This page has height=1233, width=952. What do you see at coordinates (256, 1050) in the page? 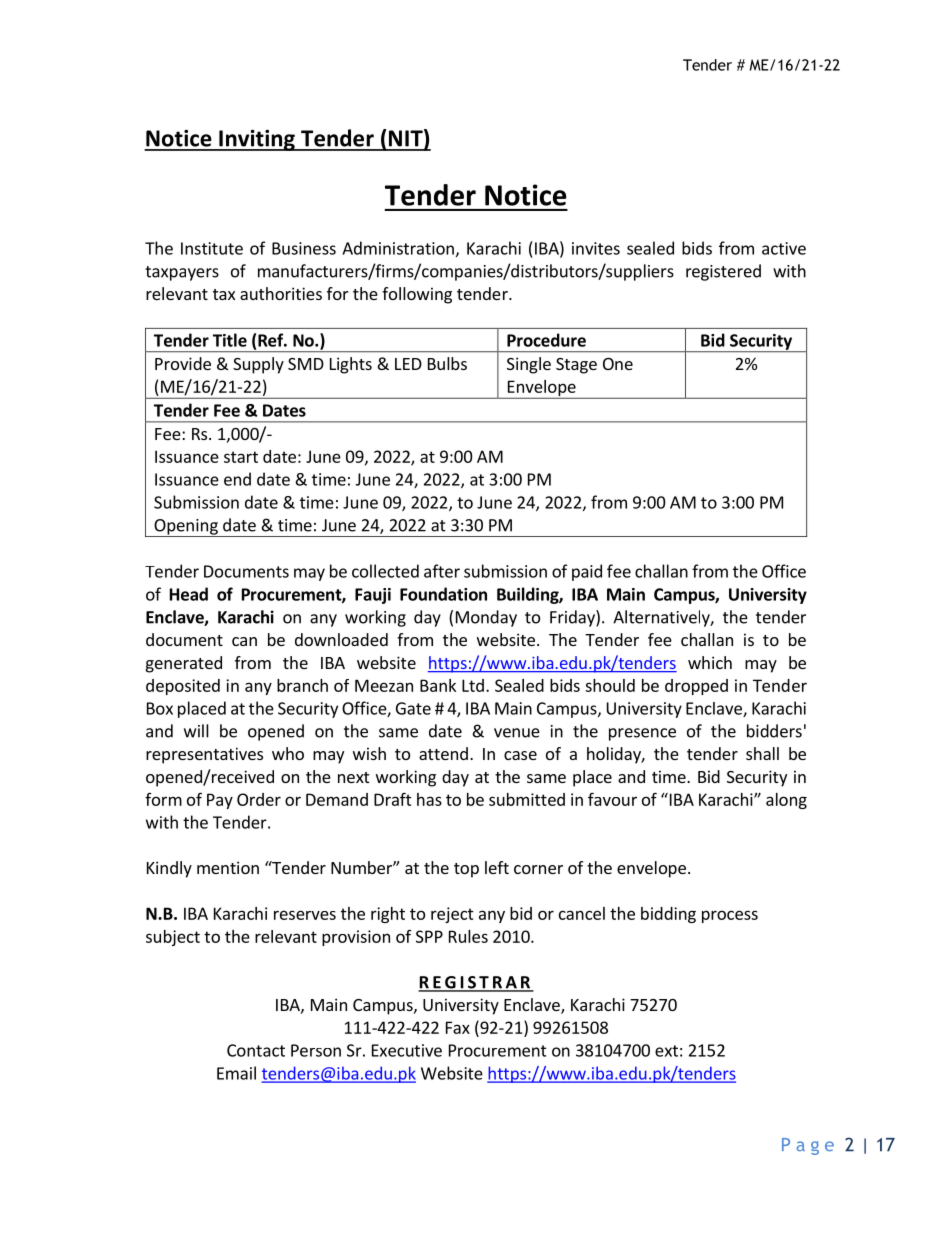
I see `Contact` at bounding box center [256, 1050].
